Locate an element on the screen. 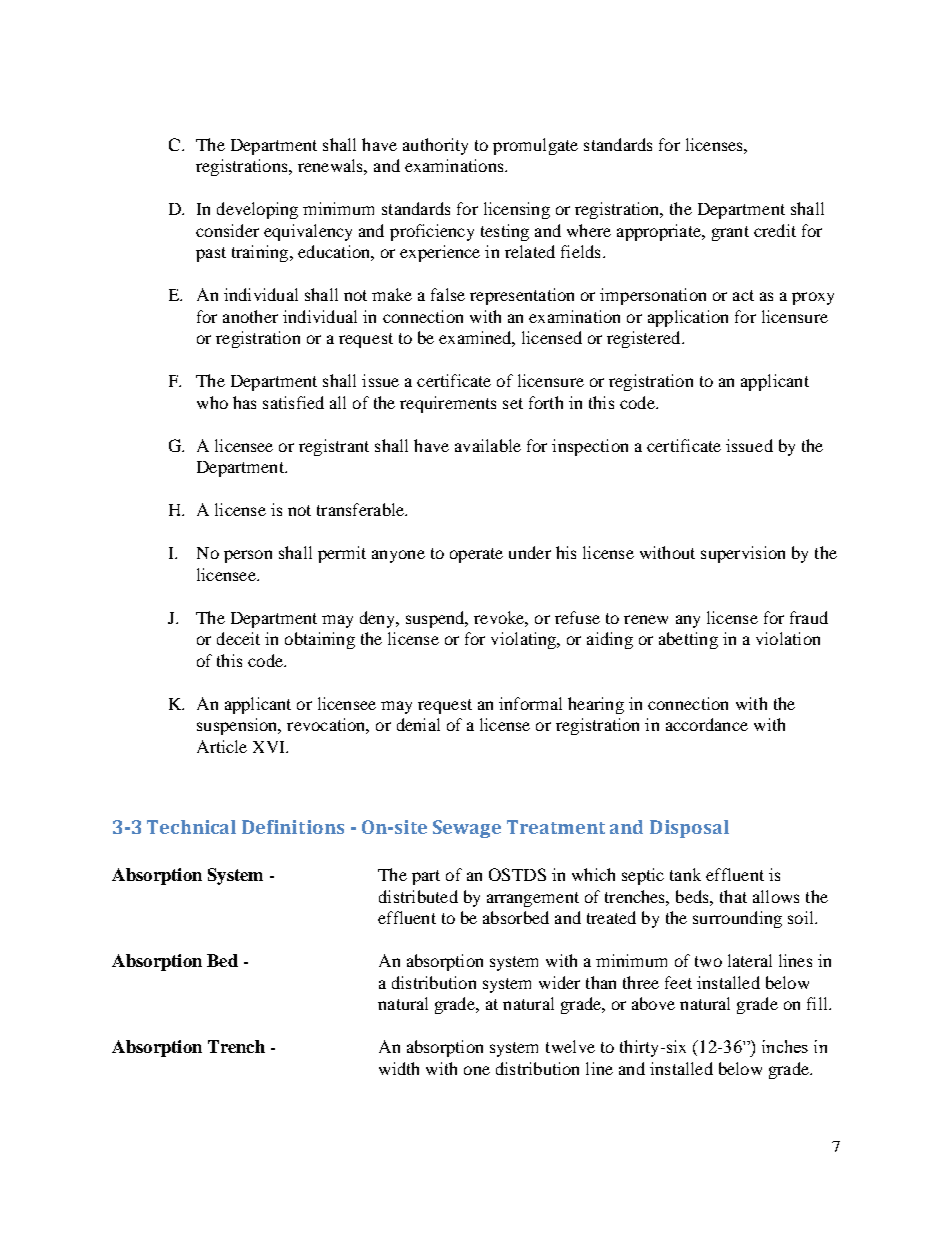 Image resolution: width=952 pixels, height=1233 pixels. violation is located at coordinates (788, 638).
